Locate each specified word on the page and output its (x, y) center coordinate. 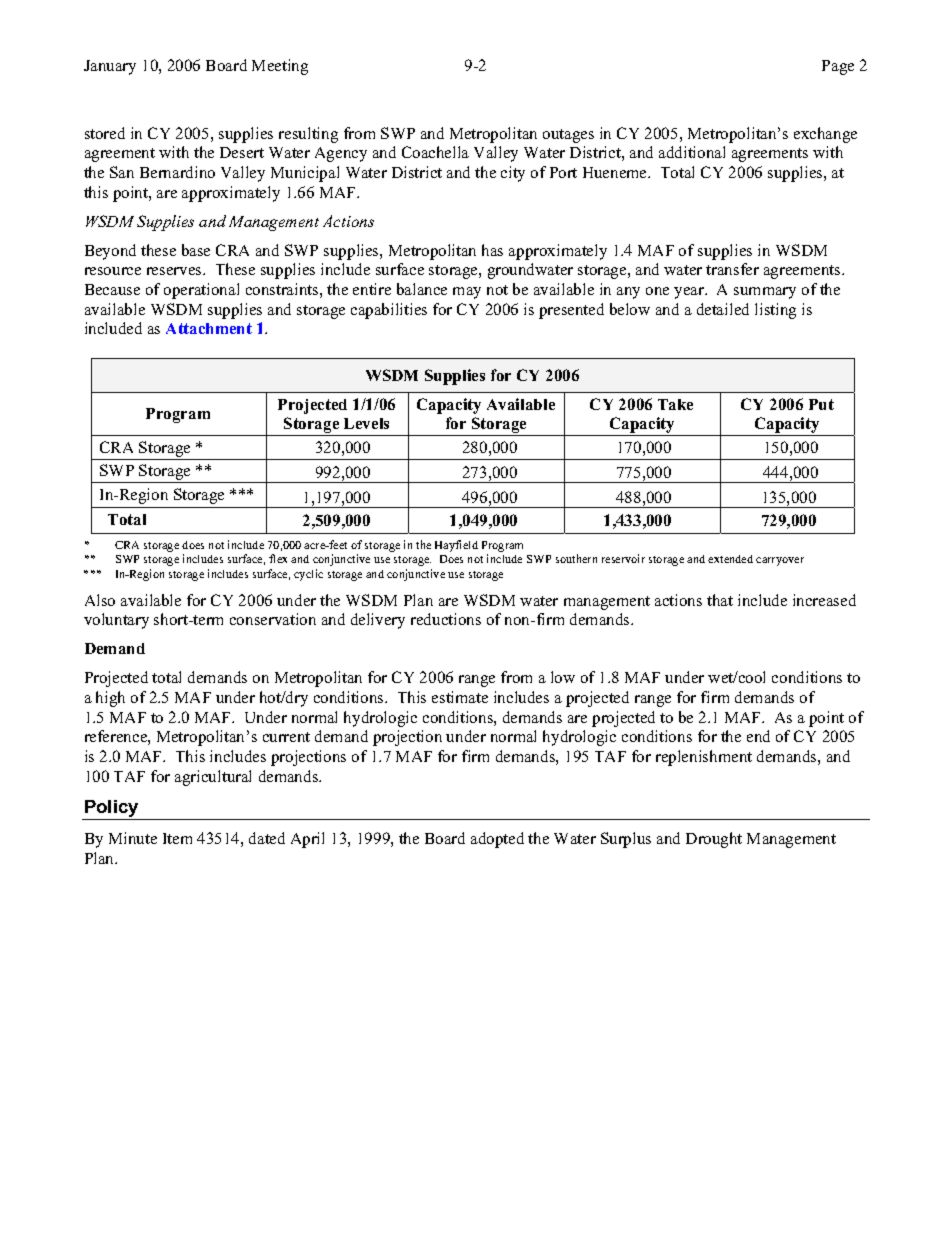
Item (177, 838)
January (110, 67)
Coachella (435, 152)
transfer (732, 269)
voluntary (116, 621)
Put (821, 404)
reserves (175, 271)
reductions (446, 619)
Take (675, 404)
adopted (497, 840)
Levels (366, 423)
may (467, 293)
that (720, 600)
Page (838, 67)
